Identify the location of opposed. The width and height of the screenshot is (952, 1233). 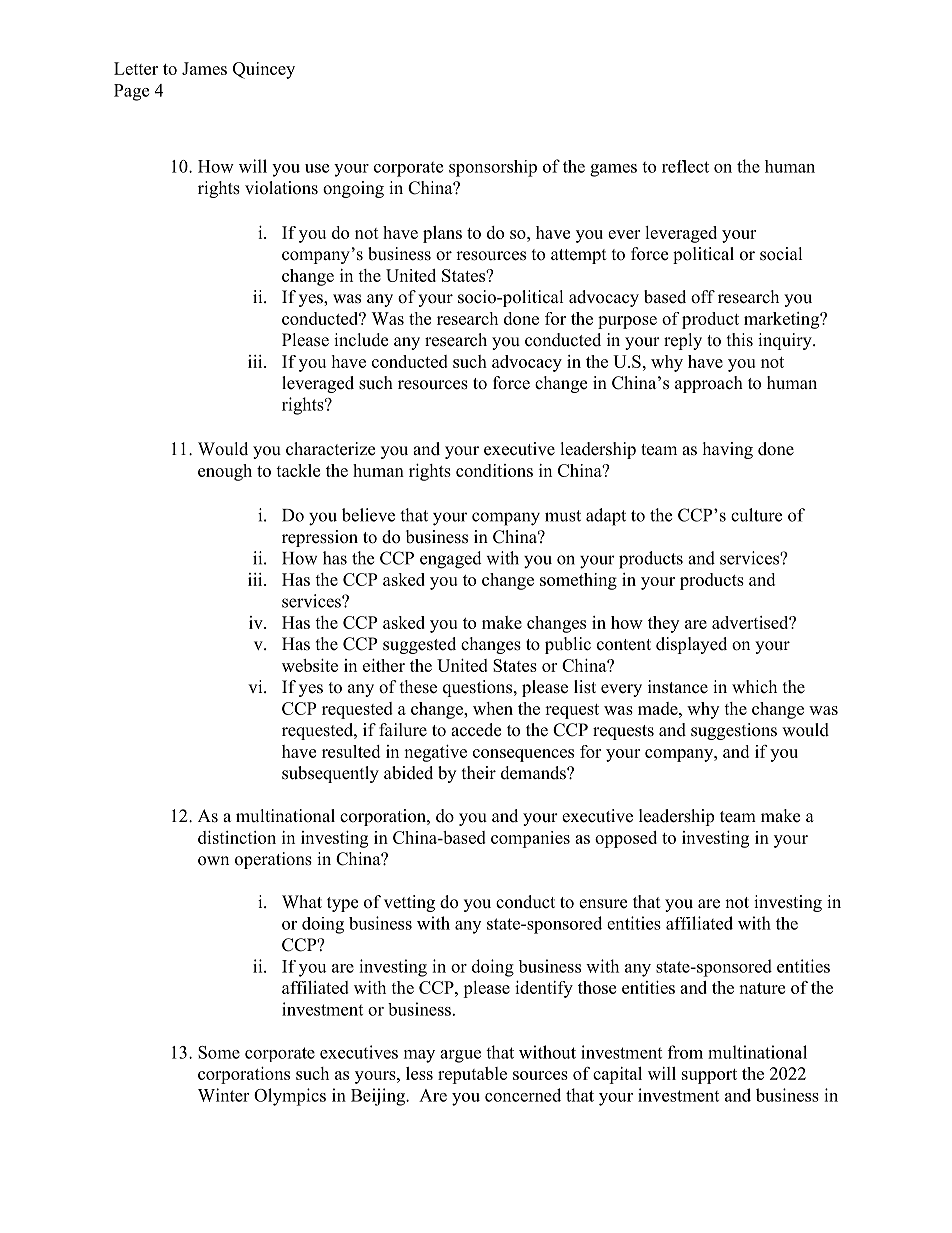
(626, 839).
